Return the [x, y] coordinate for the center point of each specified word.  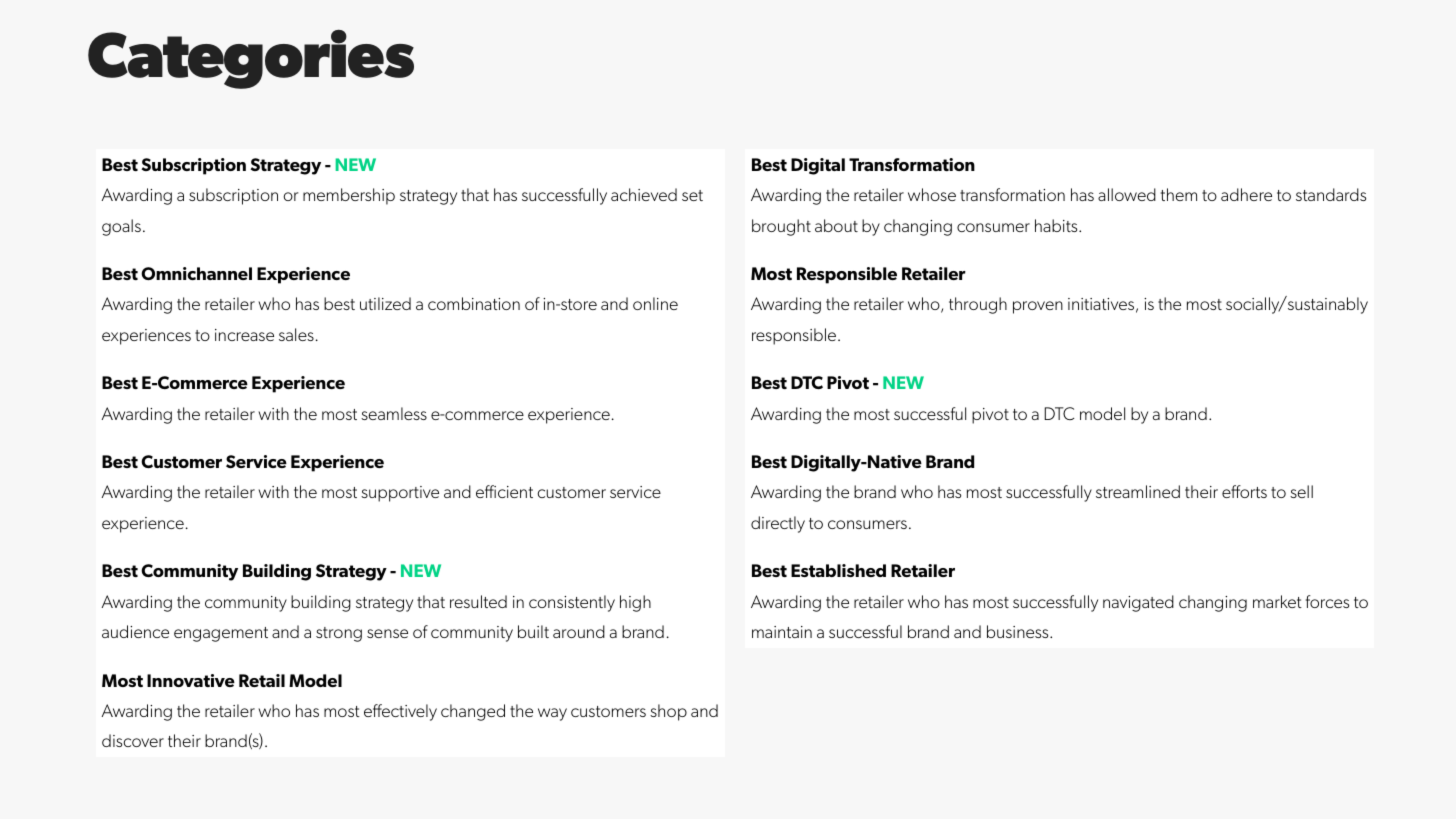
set [692, 195]
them [1179, 194]
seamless [394, 413]
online [655, 303]
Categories [251, 59]
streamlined [1138, 491]
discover [133, 740]
